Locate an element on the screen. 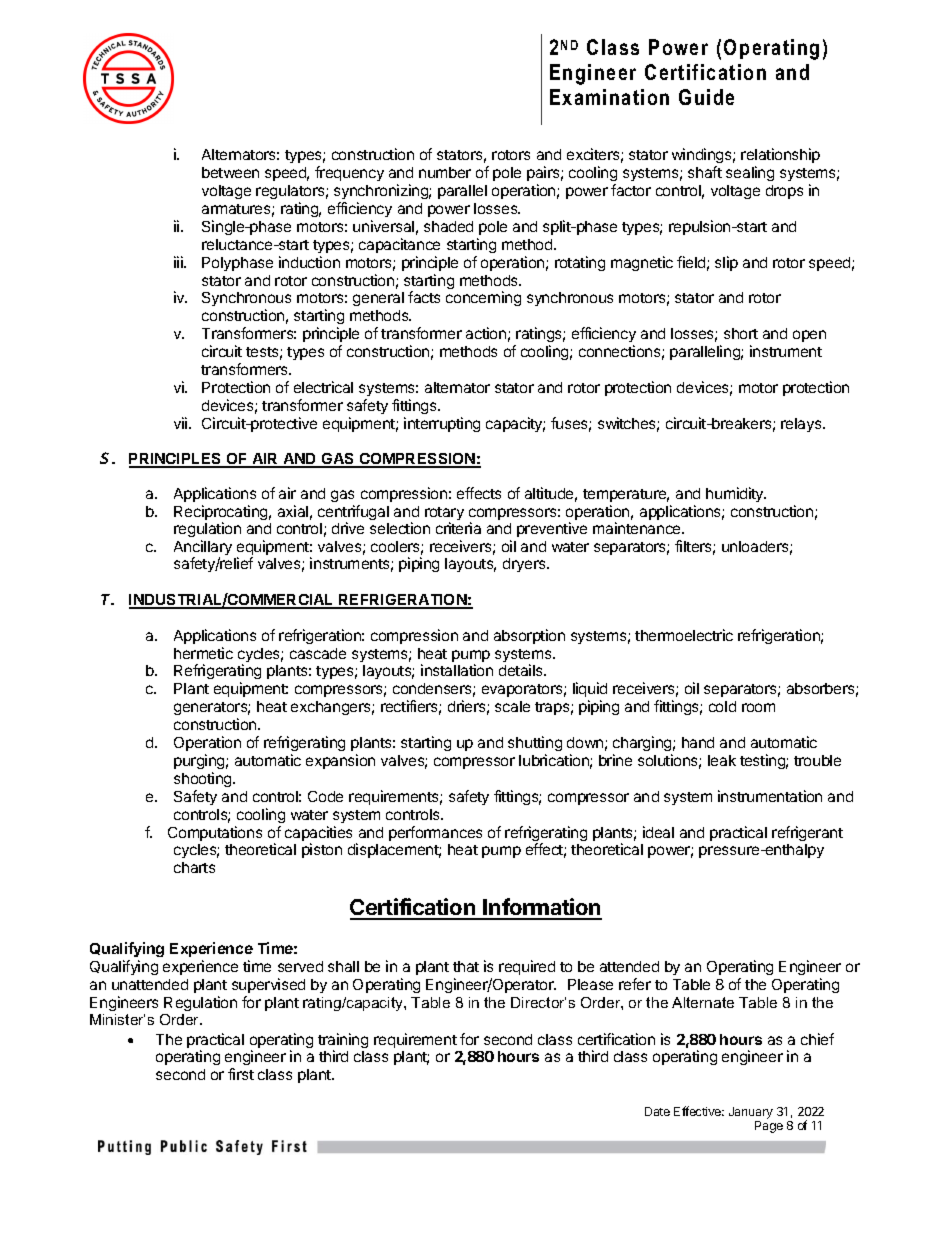 The width and height of the screenshot is (952, 1233). Date is located at coordinates (657, 1111).
